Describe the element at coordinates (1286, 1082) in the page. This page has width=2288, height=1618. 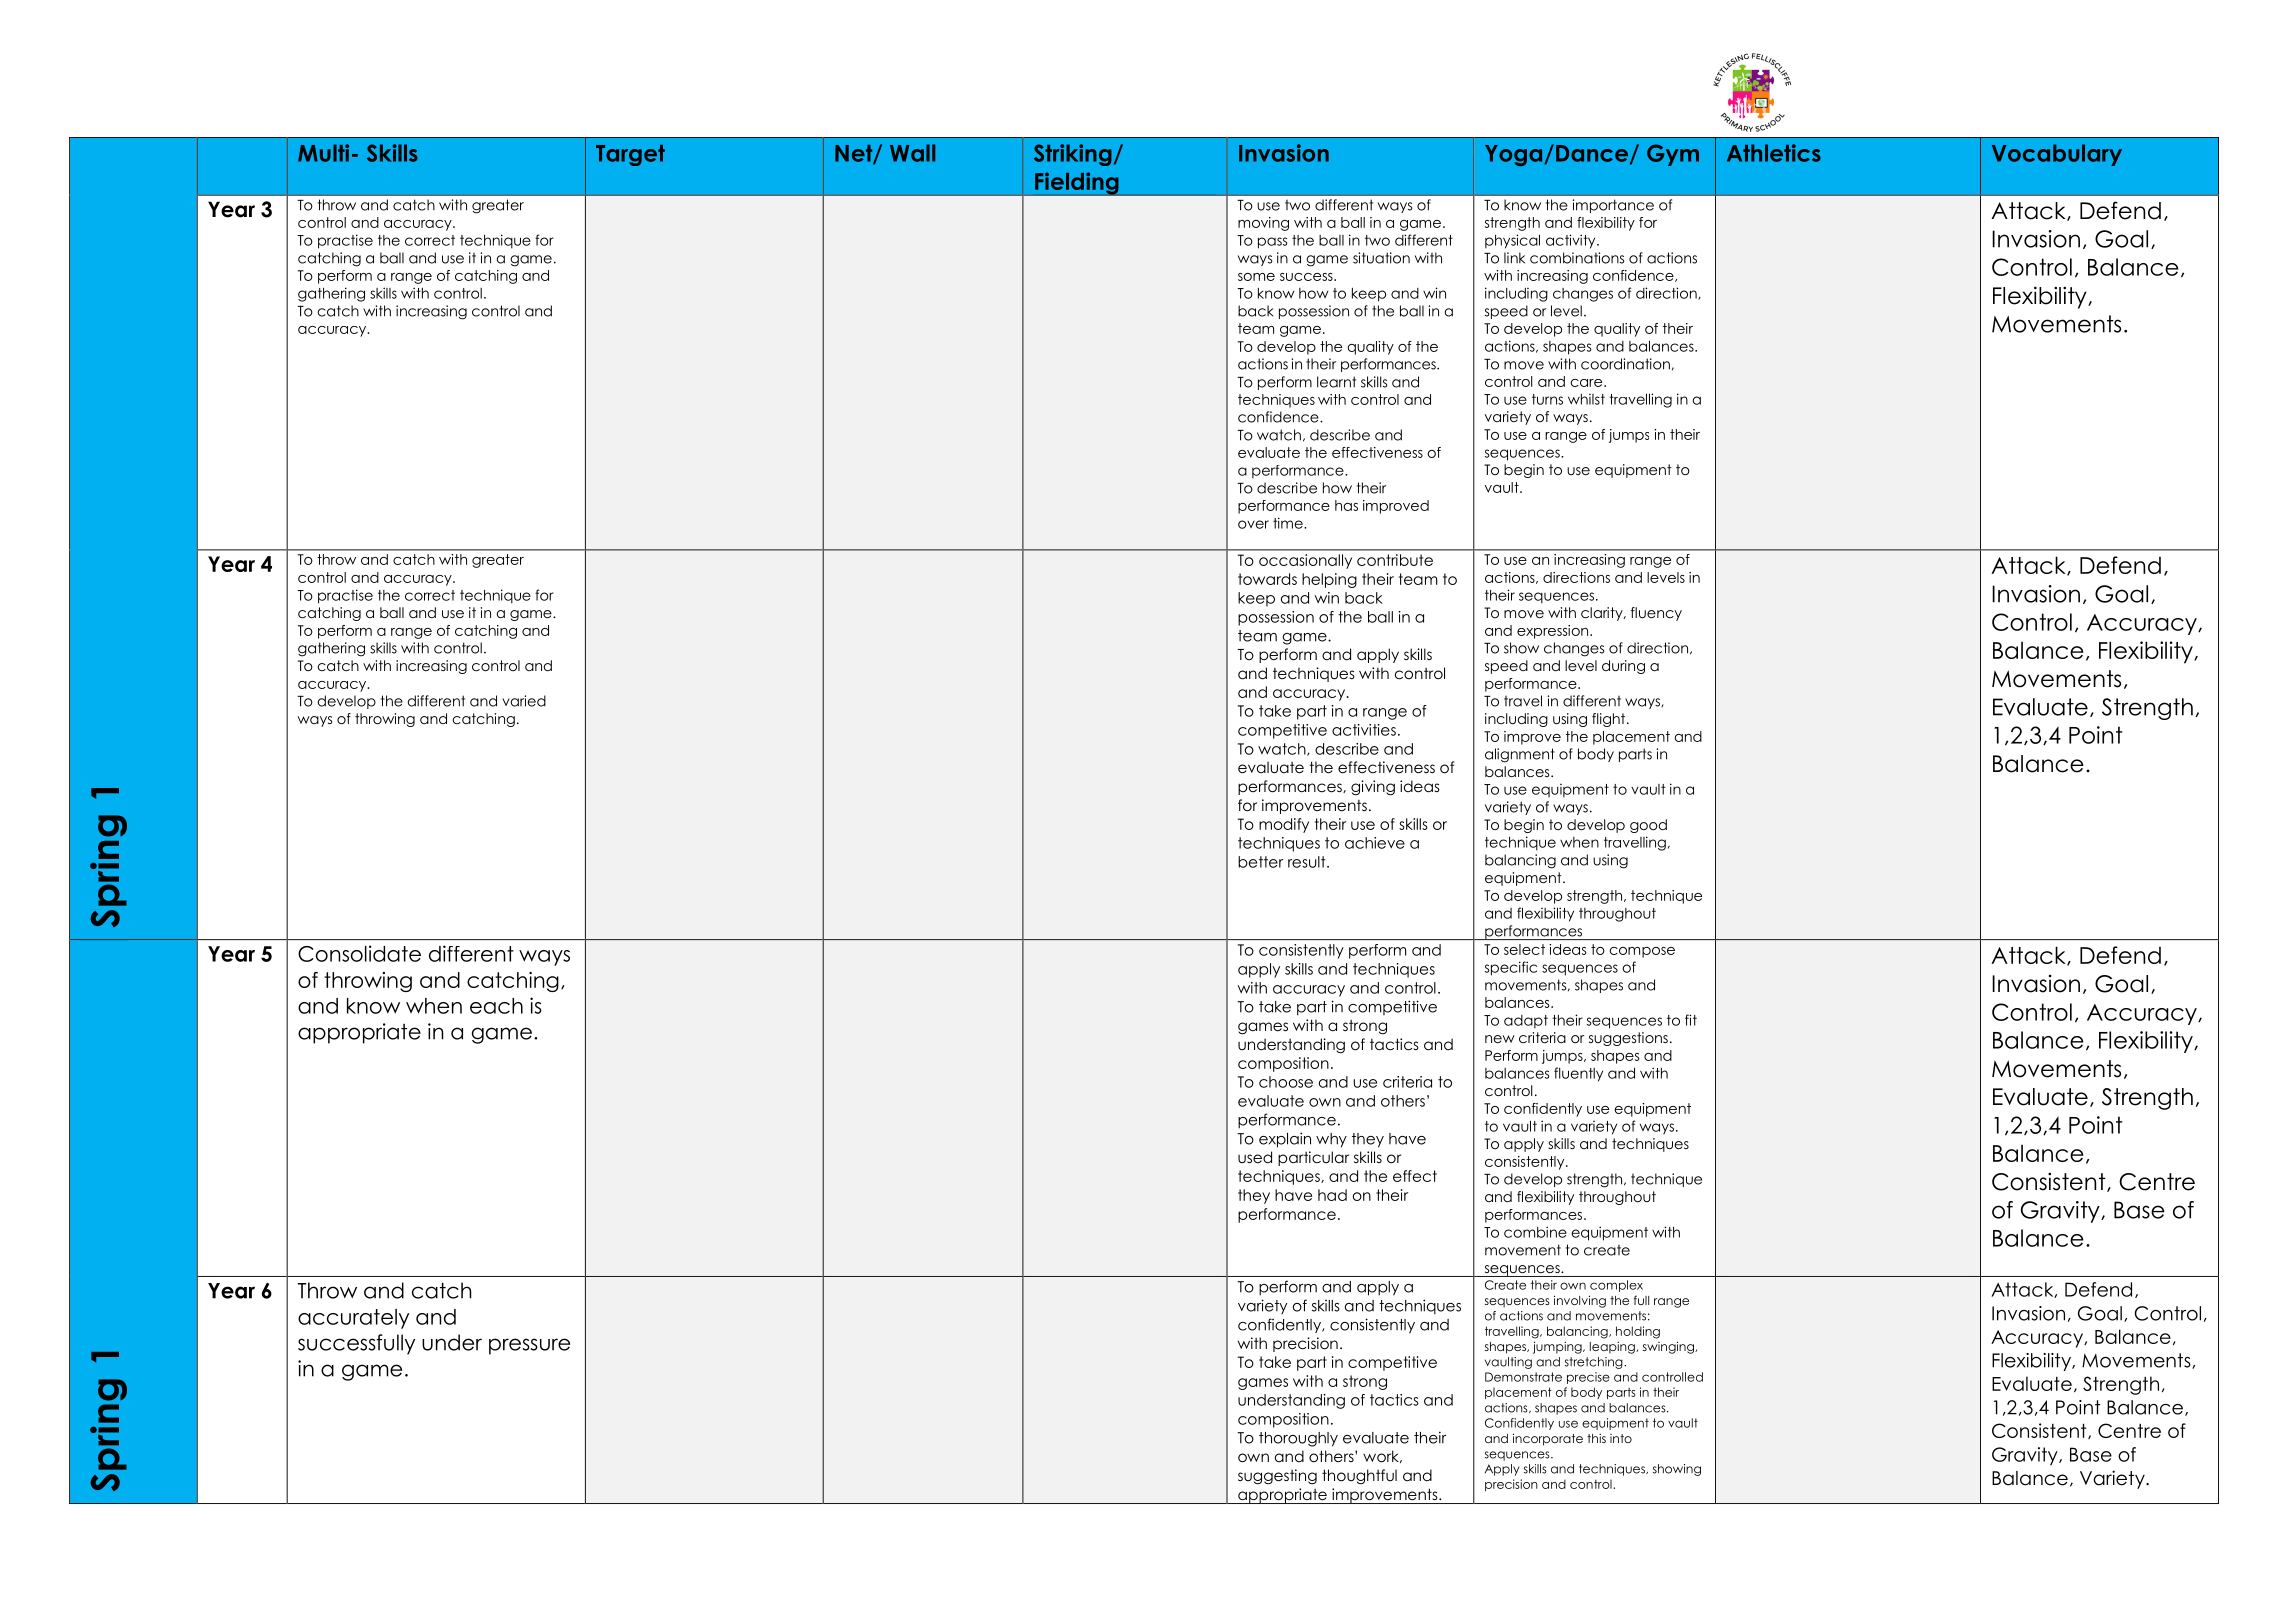
I see `choose` at that location.
